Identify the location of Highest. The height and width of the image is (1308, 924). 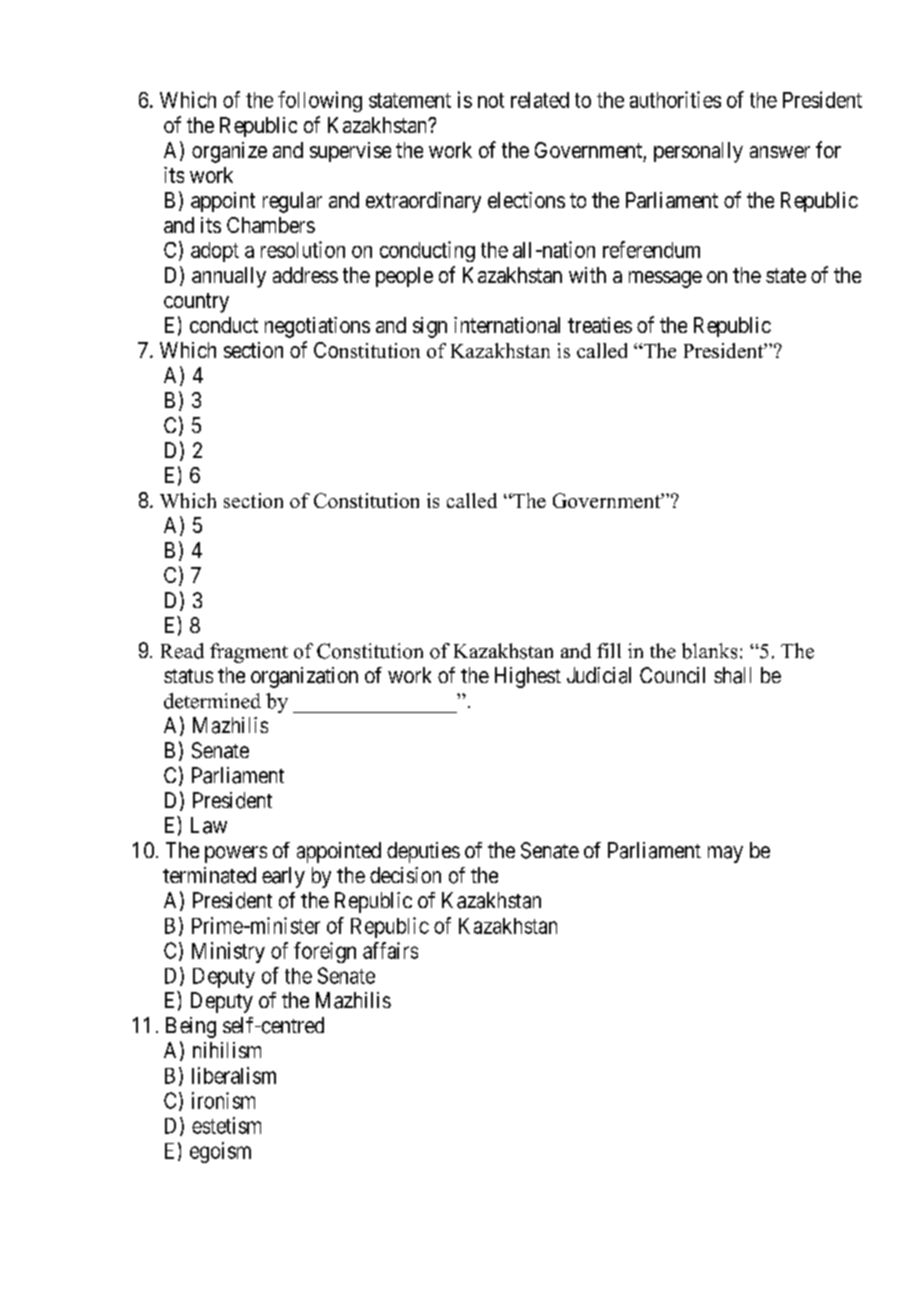
(528, 677).
